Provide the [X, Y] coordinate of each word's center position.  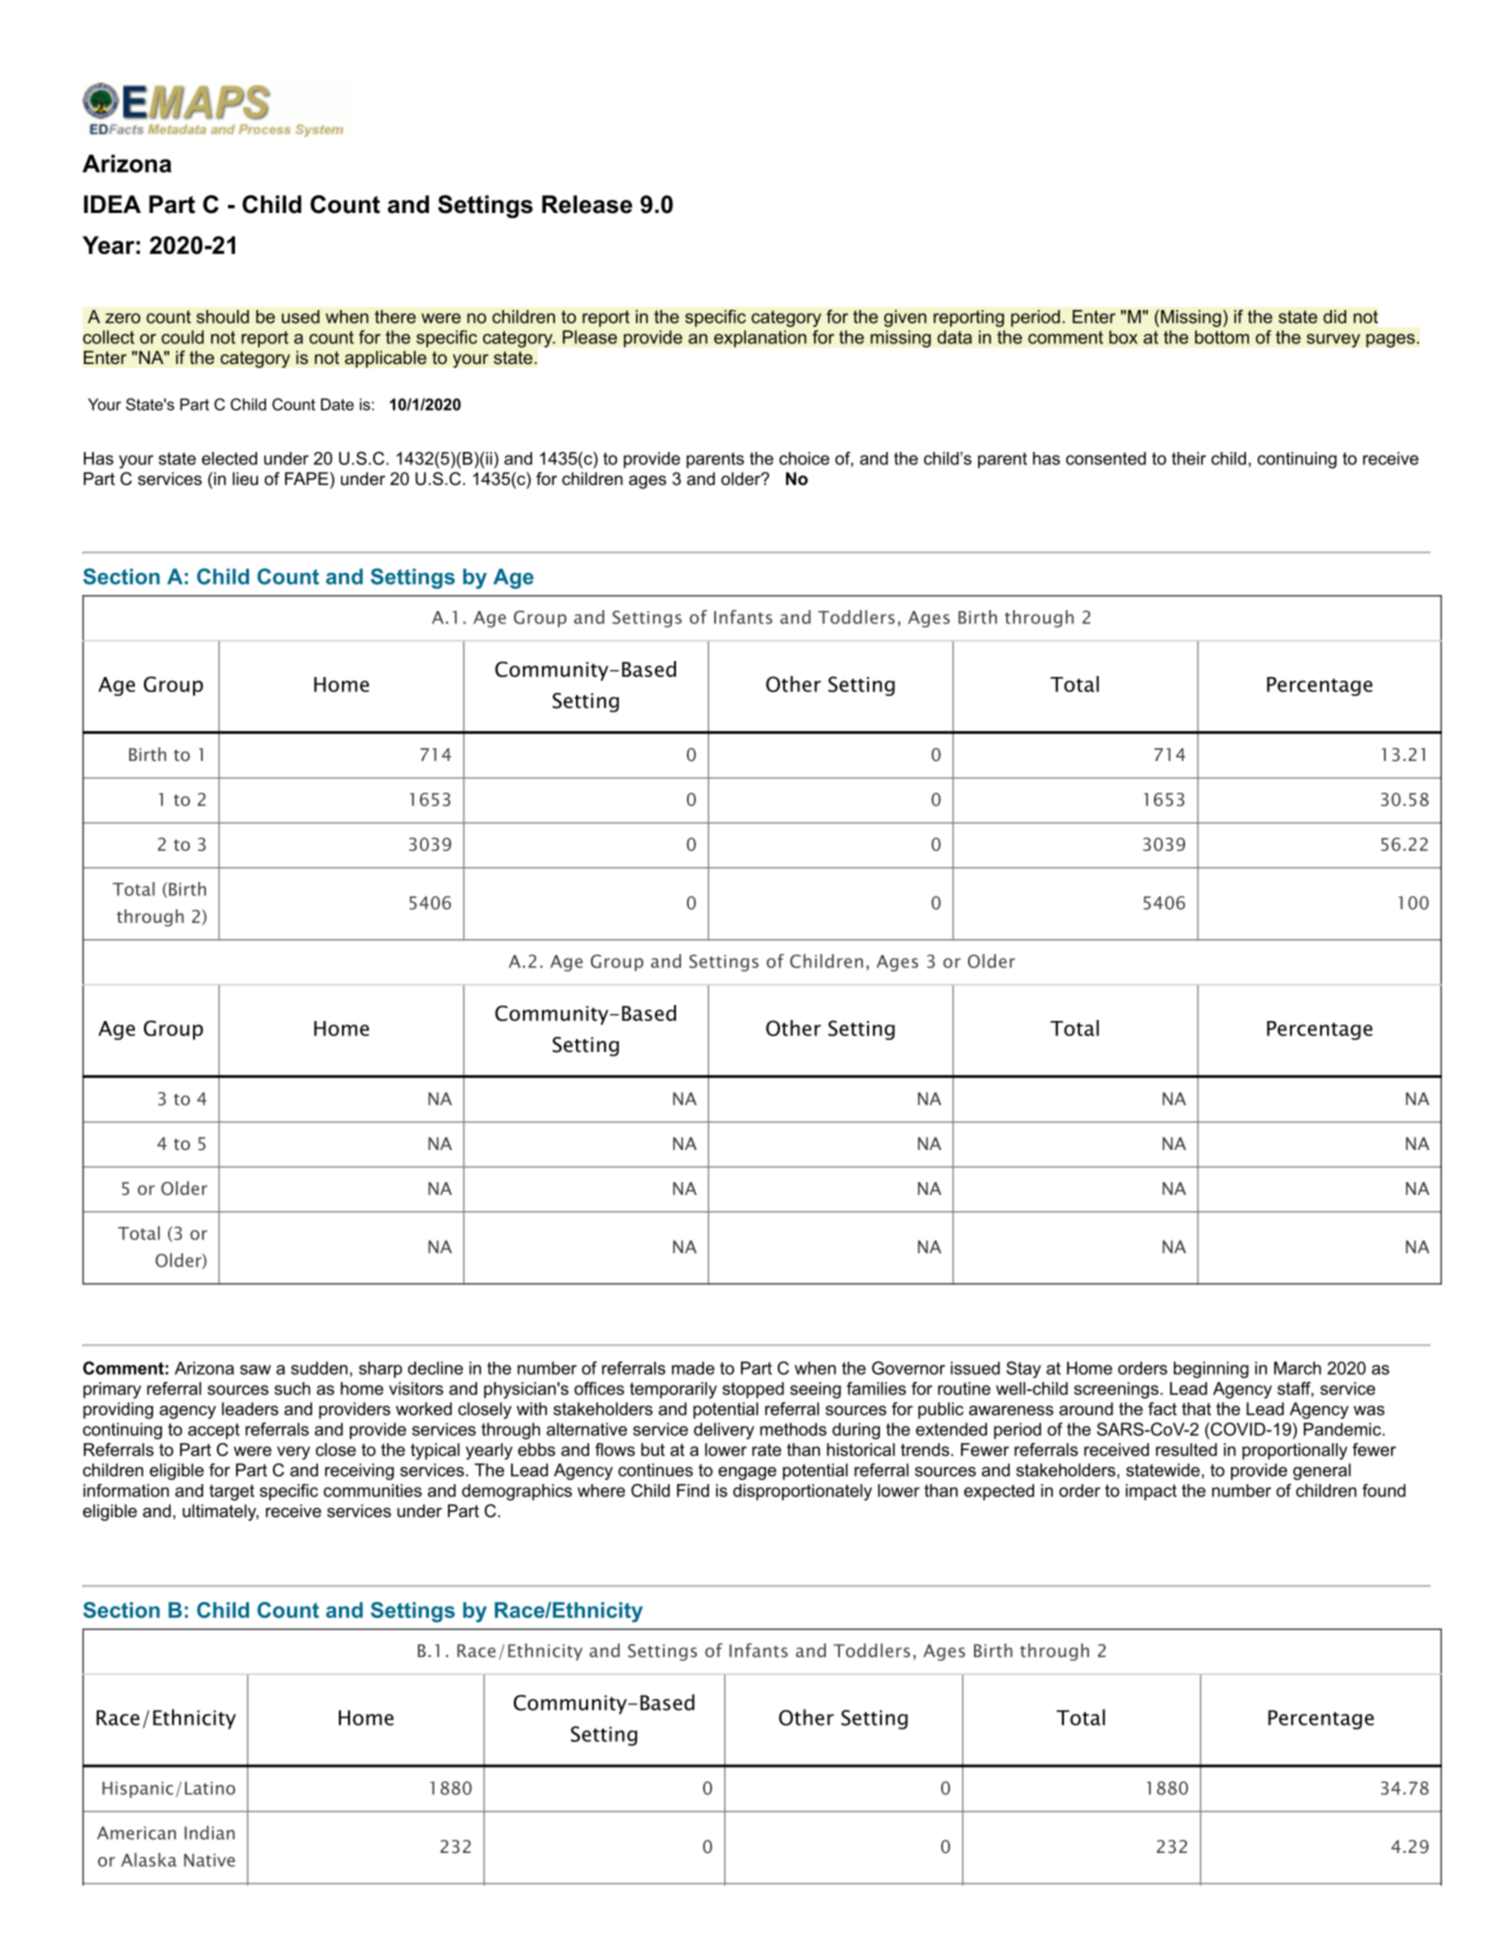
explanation [760, 339]
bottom [1222, 337]
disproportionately [802, 1492]
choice [804, 458]
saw [255, 1370]
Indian [210, 1832]
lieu [245, 479]
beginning [1211, 1369]
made [693, 1368]
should [222, 317]
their [1189, 458]
